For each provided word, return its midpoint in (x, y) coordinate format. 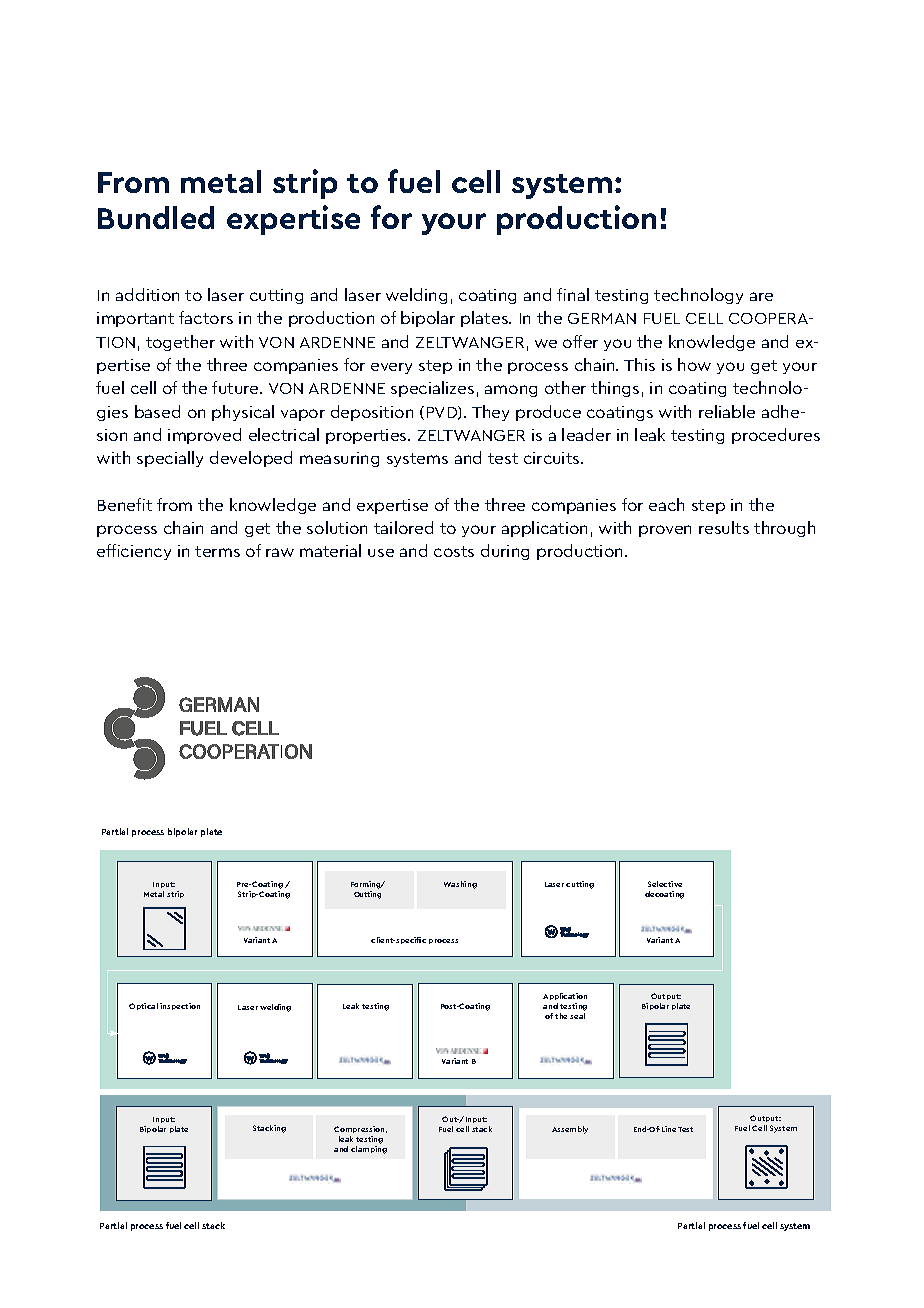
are (761, 296)
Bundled (156, 217)
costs (454, 551)
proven (665, 531)
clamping (369, 1148)
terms (217, 551)
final (573, 294)
